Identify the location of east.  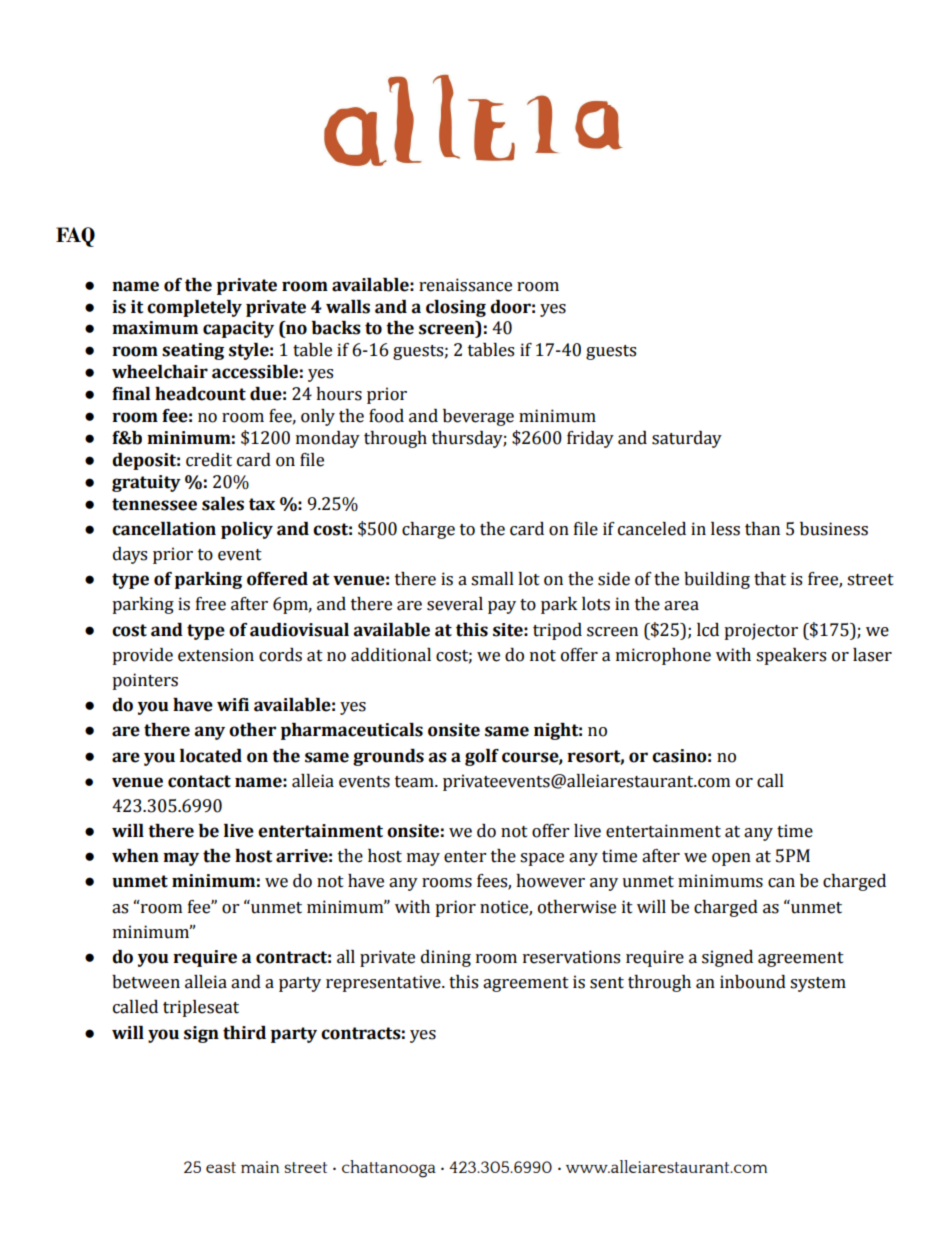
(221, 1167).
